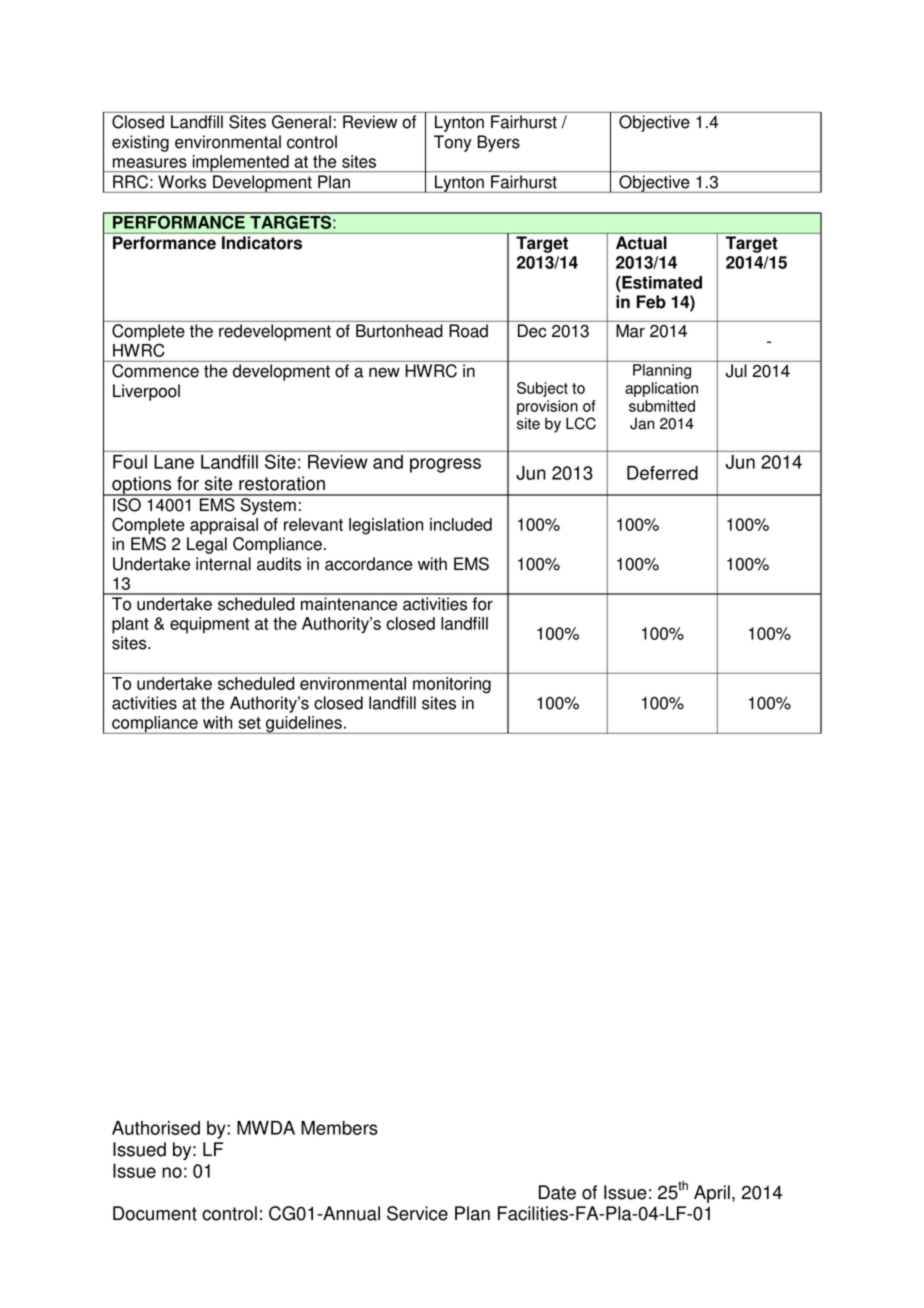 This document has height=1308, width=924. What do you see at coordinates (209, 625) in the document?
I see `equipment` at bounding box center [209, 625].
